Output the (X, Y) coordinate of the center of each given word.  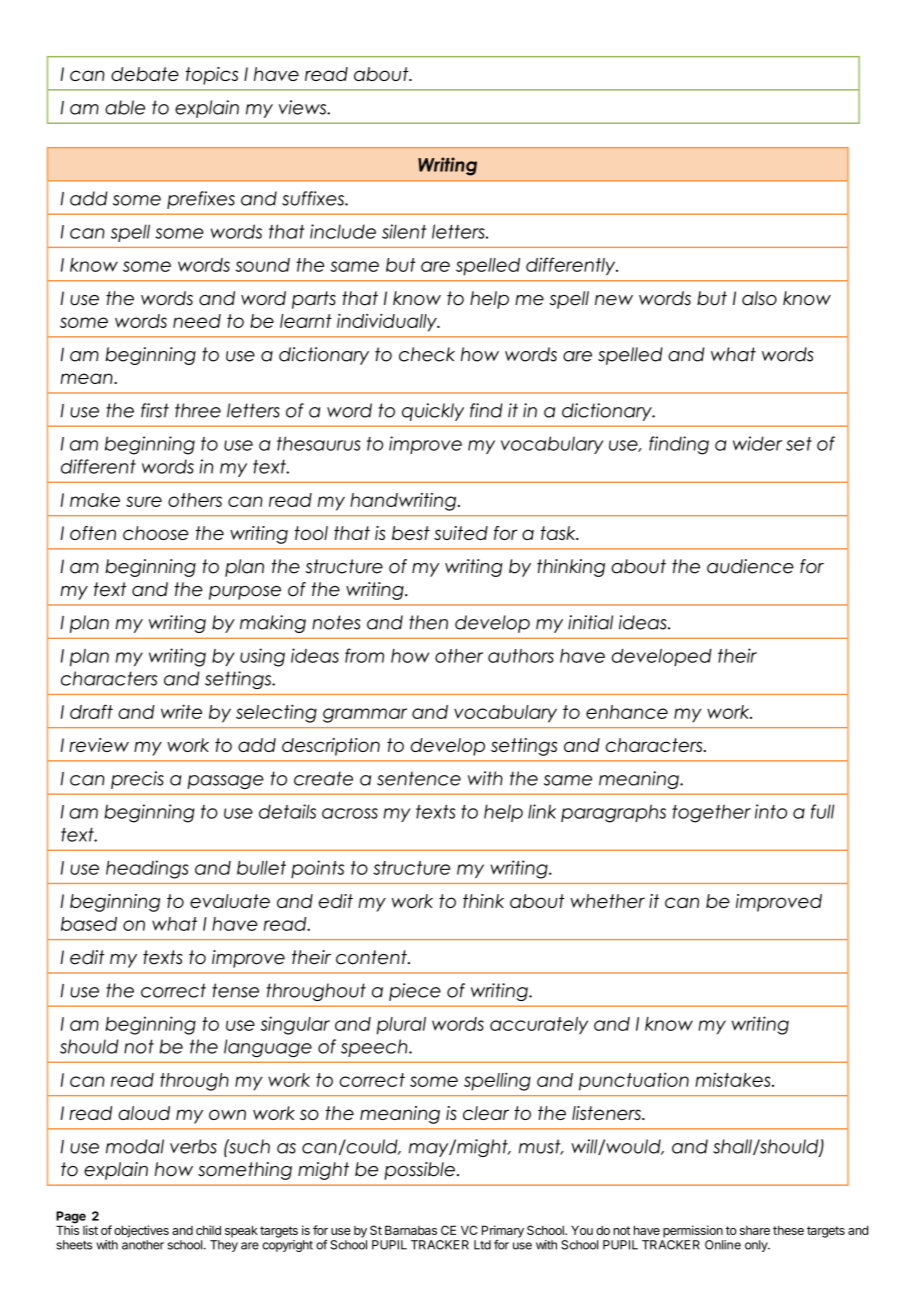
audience (750, 566)
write (181, 711)
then (428, 622)
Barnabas (411, 1230)
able (125, 107)
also (759, 298)
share (755, 1230)
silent (404, 231)
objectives (141, 1231)
